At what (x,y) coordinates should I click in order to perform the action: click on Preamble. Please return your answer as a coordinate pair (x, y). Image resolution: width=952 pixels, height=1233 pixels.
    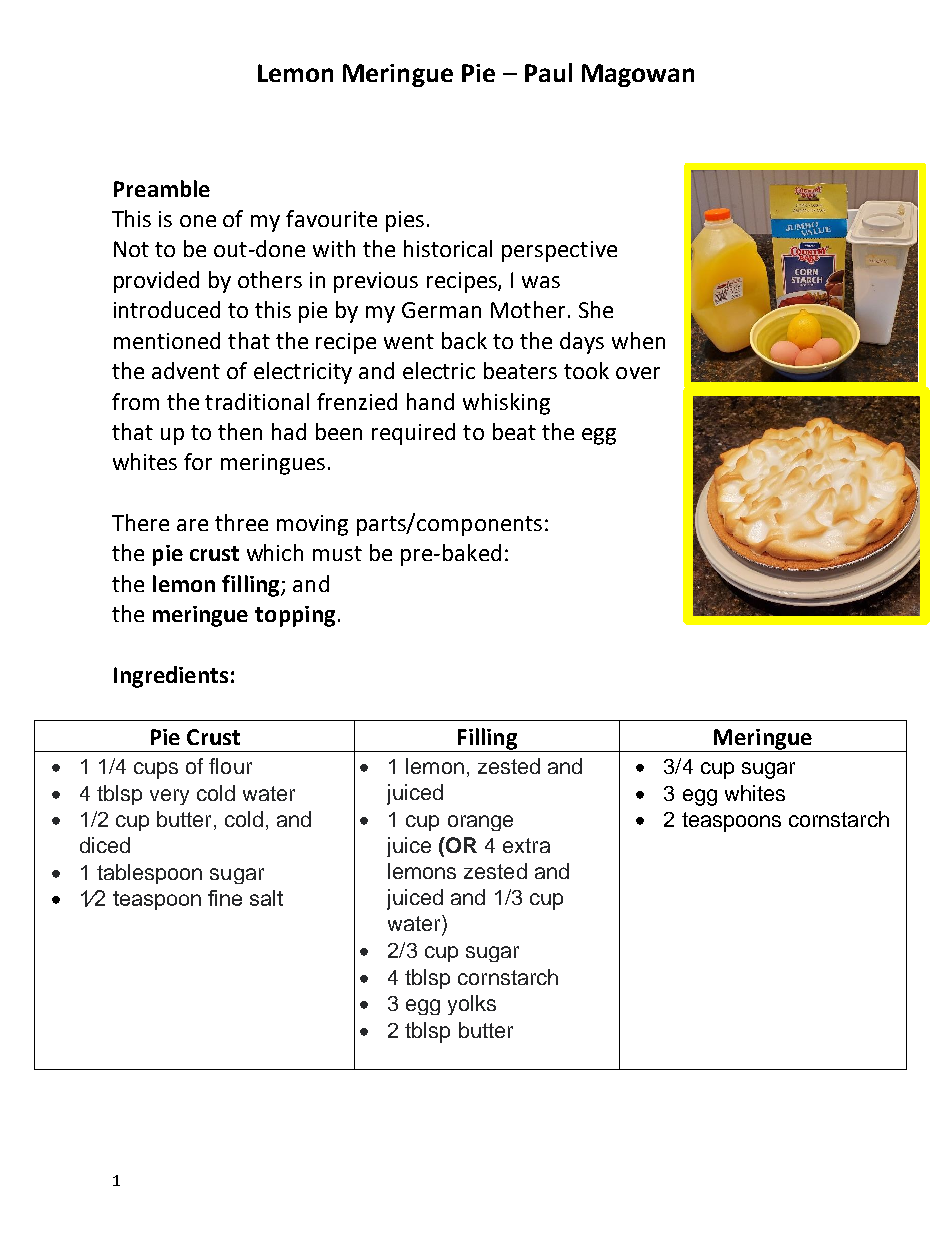
    Looking at the image, I should click on (162, 188).
